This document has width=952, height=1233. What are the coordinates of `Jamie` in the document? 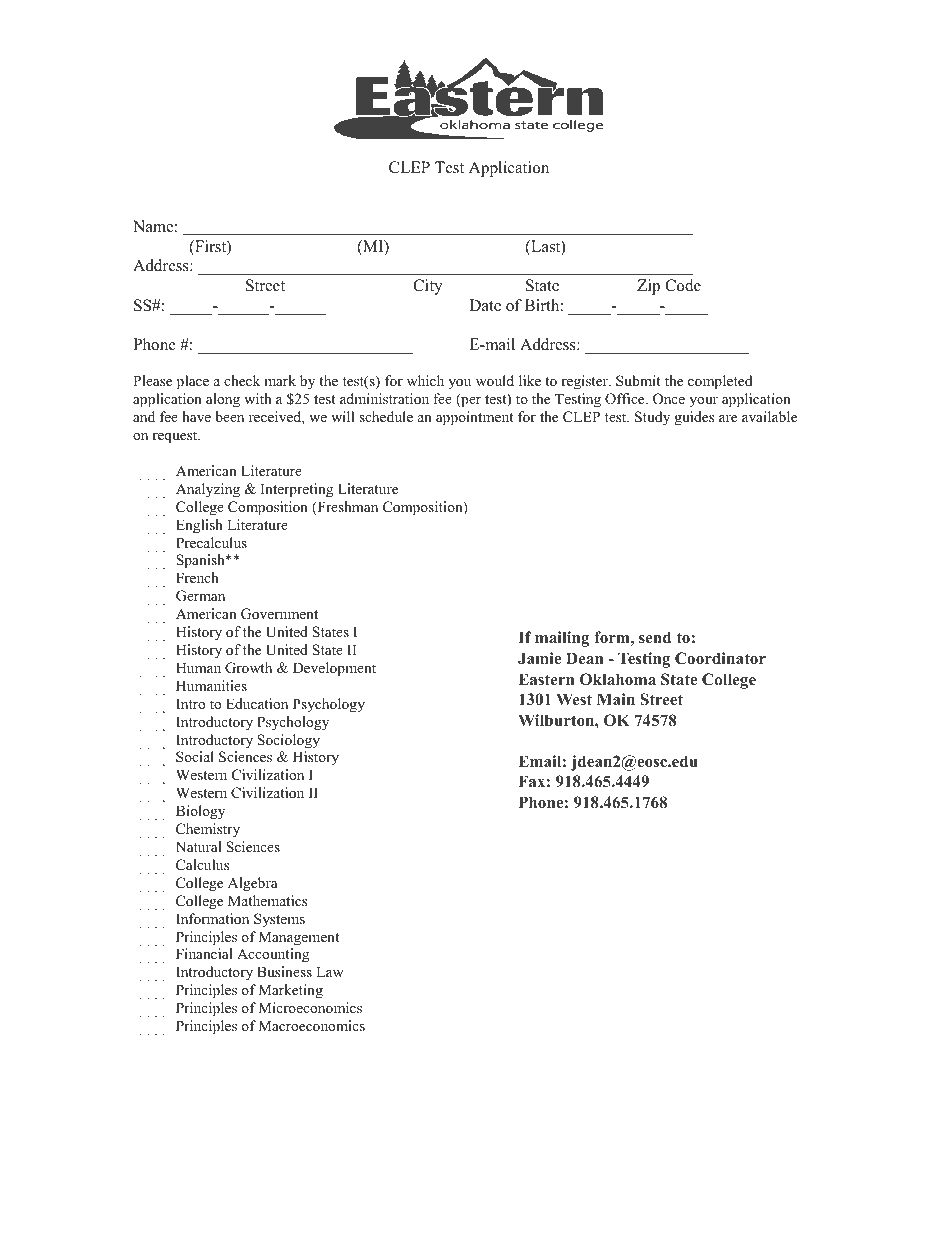 It's located at (539, 658).
